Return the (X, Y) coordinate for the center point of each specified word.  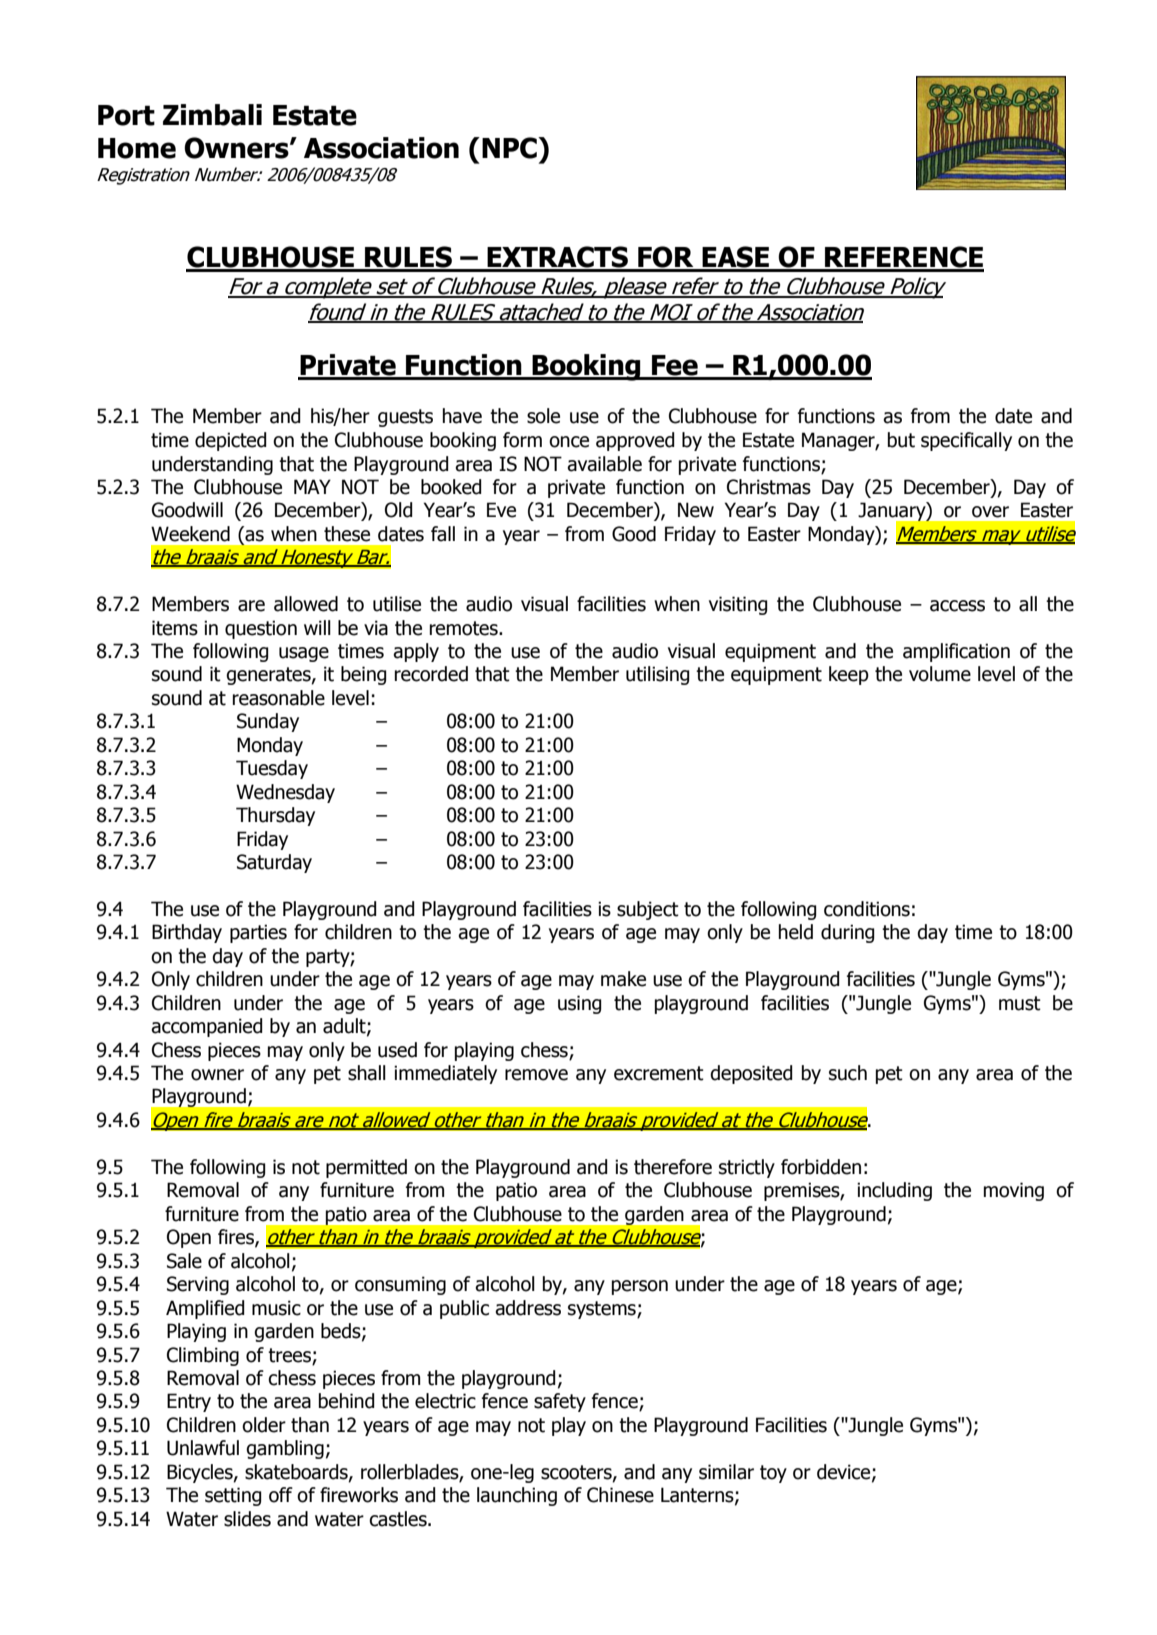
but (901, 440)
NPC (510, 148)
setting (233, 1496)
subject (648, 910)
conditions (867, 909)
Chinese (620, 1495)
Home (137, 148)
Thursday (275, 816)
